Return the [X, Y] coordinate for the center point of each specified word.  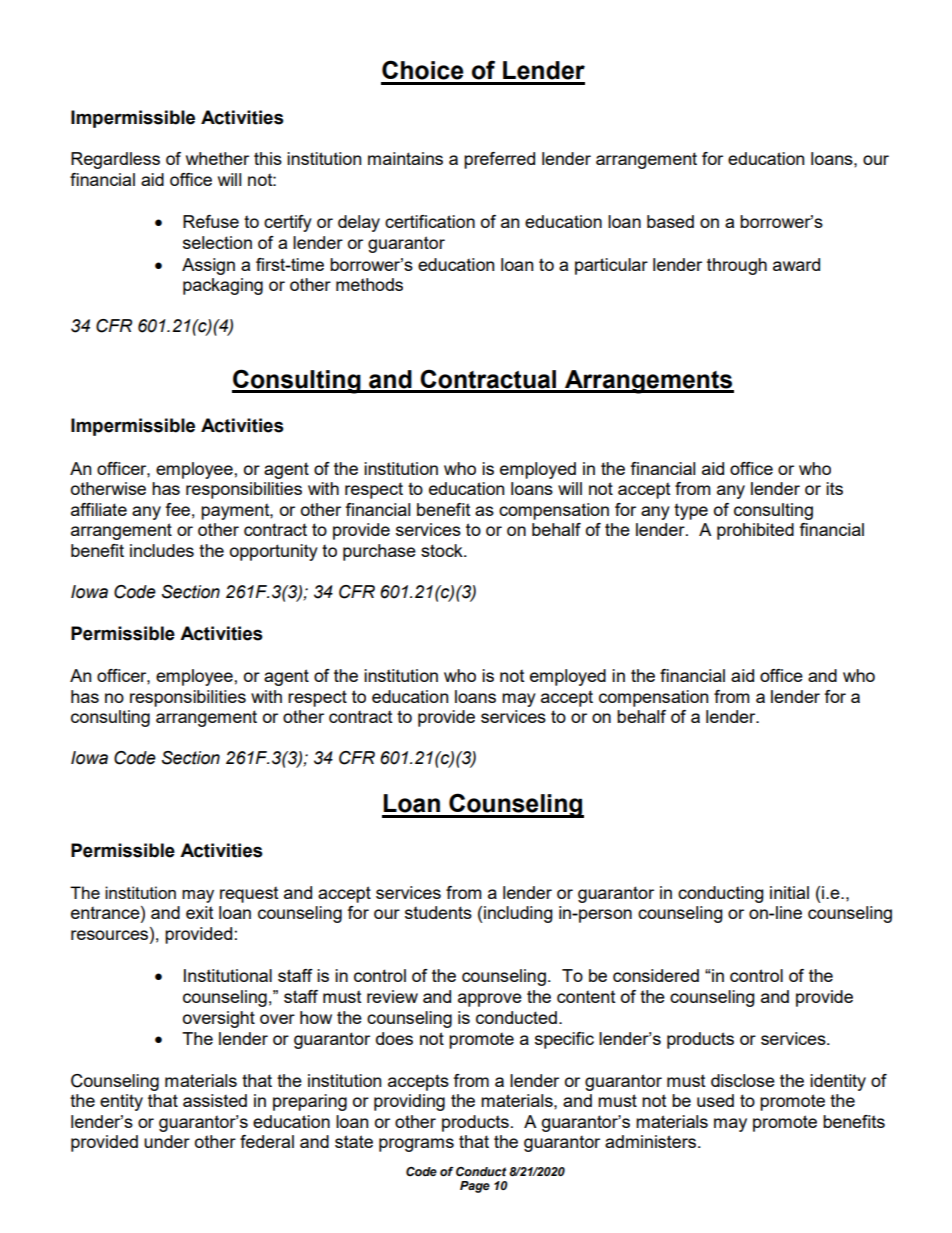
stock [443, 550]
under [167, 1141]
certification [430, 221]
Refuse [211, 221]
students [438, 912]
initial [789, 892]
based [670, 221]
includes [162, 550]
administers [652, 1141]
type [691, 512]
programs [416, 1145]
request [249, 895]
